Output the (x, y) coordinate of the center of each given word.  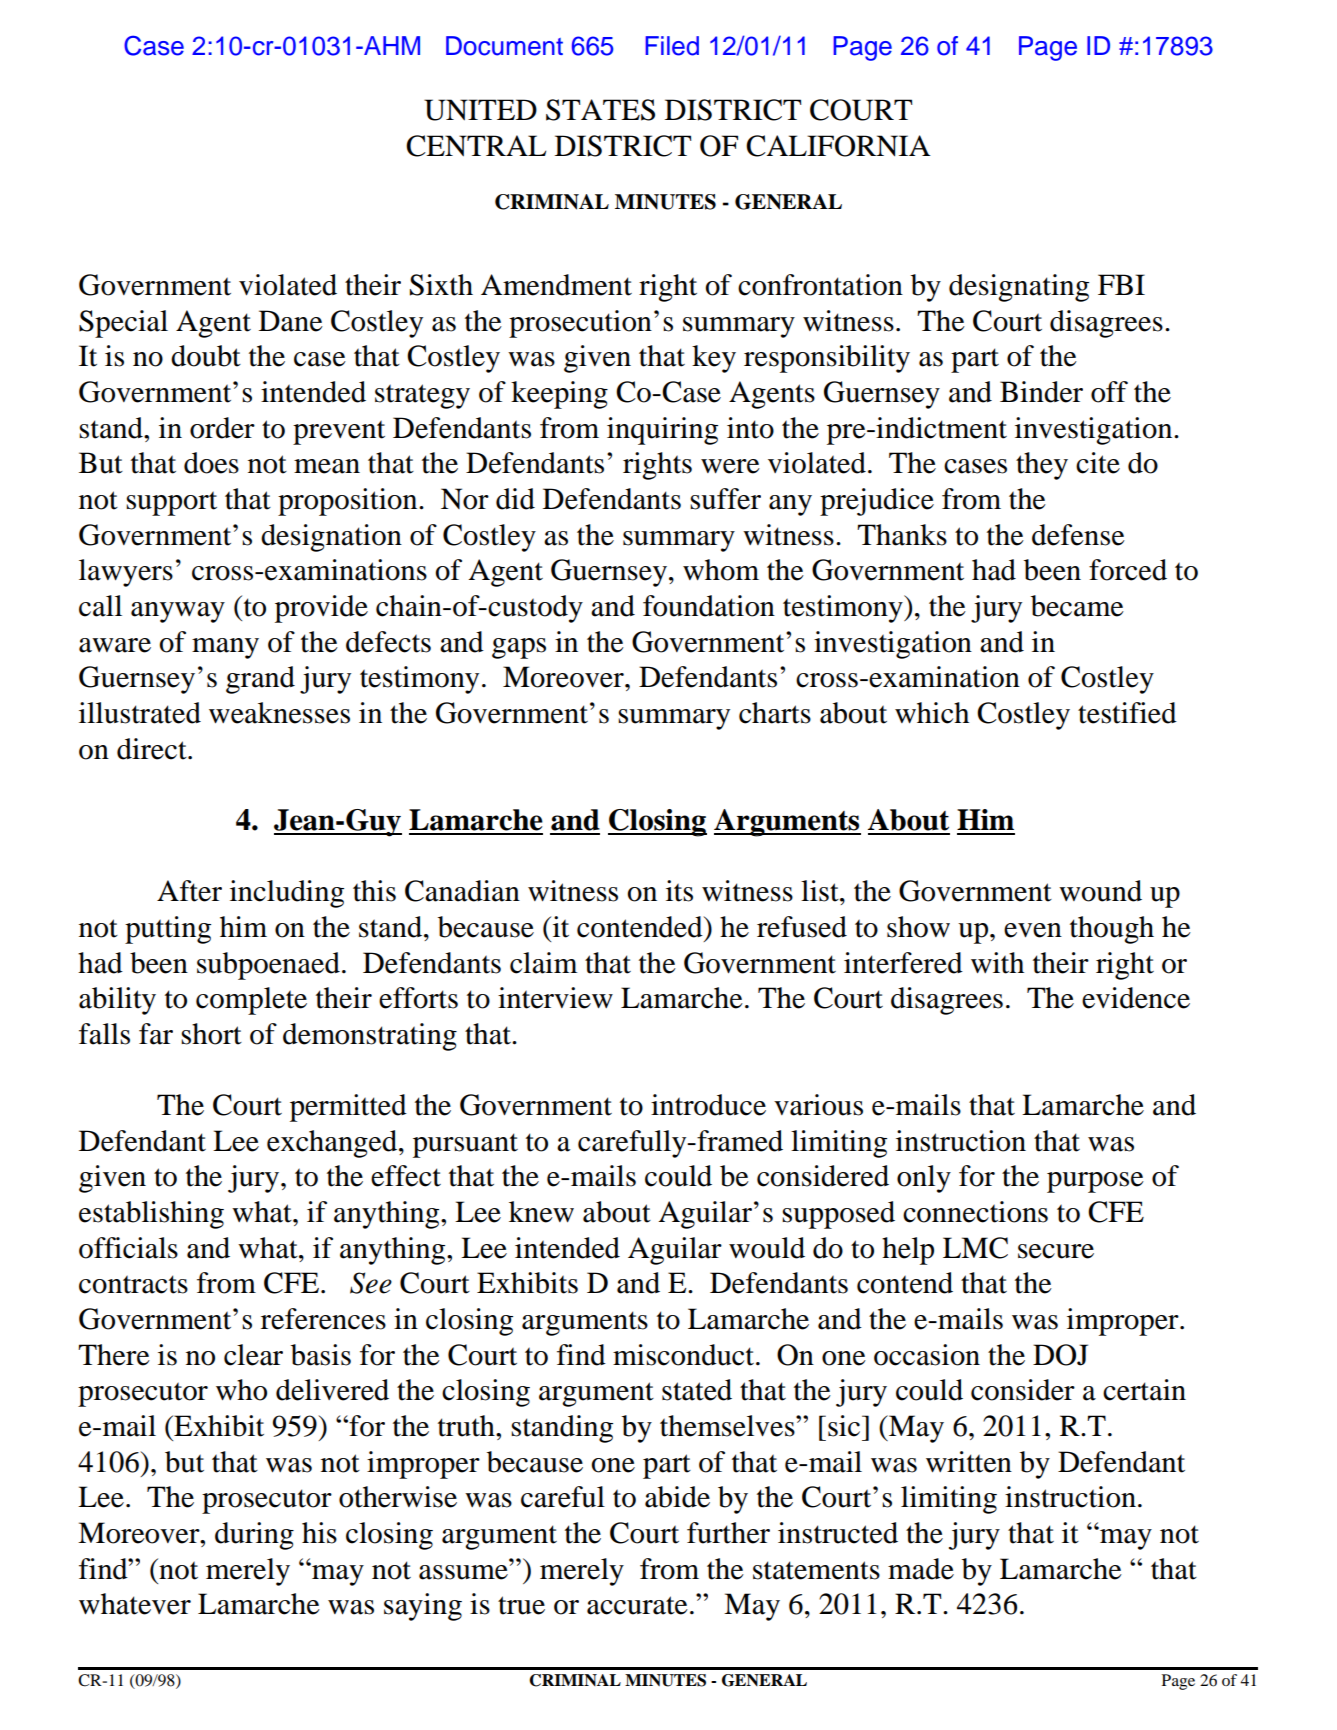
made (921, 1569)
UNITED (480, 110)
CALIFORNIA (838, 146)
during (254, 1536)
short (211, 1034)
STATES (600, 110)
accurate (637, 1605)
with (997, 963)
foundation (709, 606)
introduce (708, 1105)
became (1077, 606)
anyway (178, 612)
